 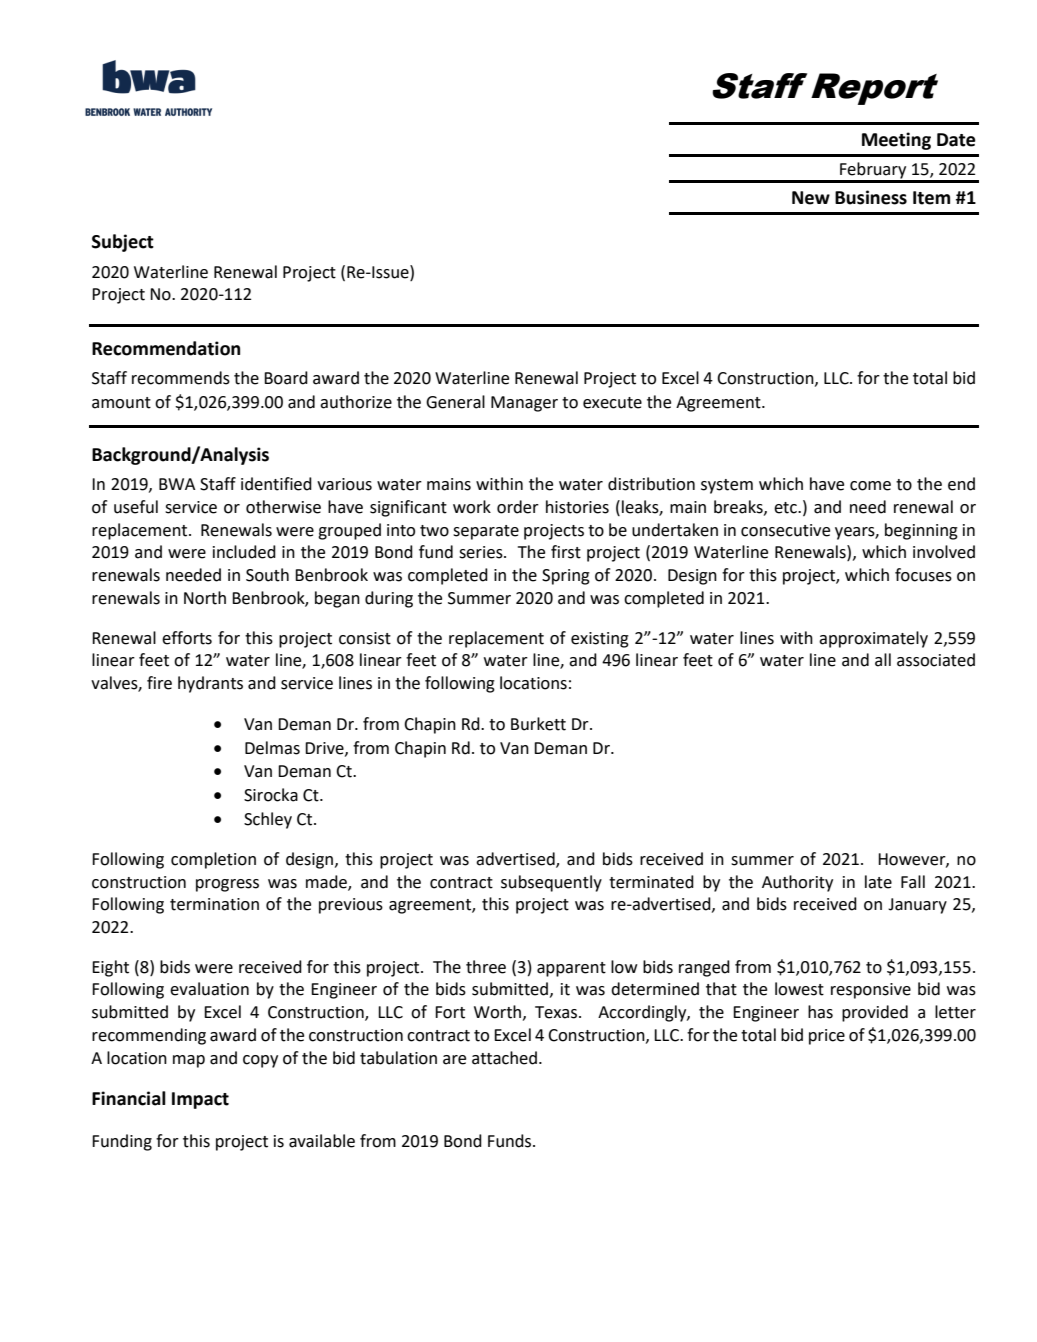 I want to click on Meeting, so click(x=896, y=141).
